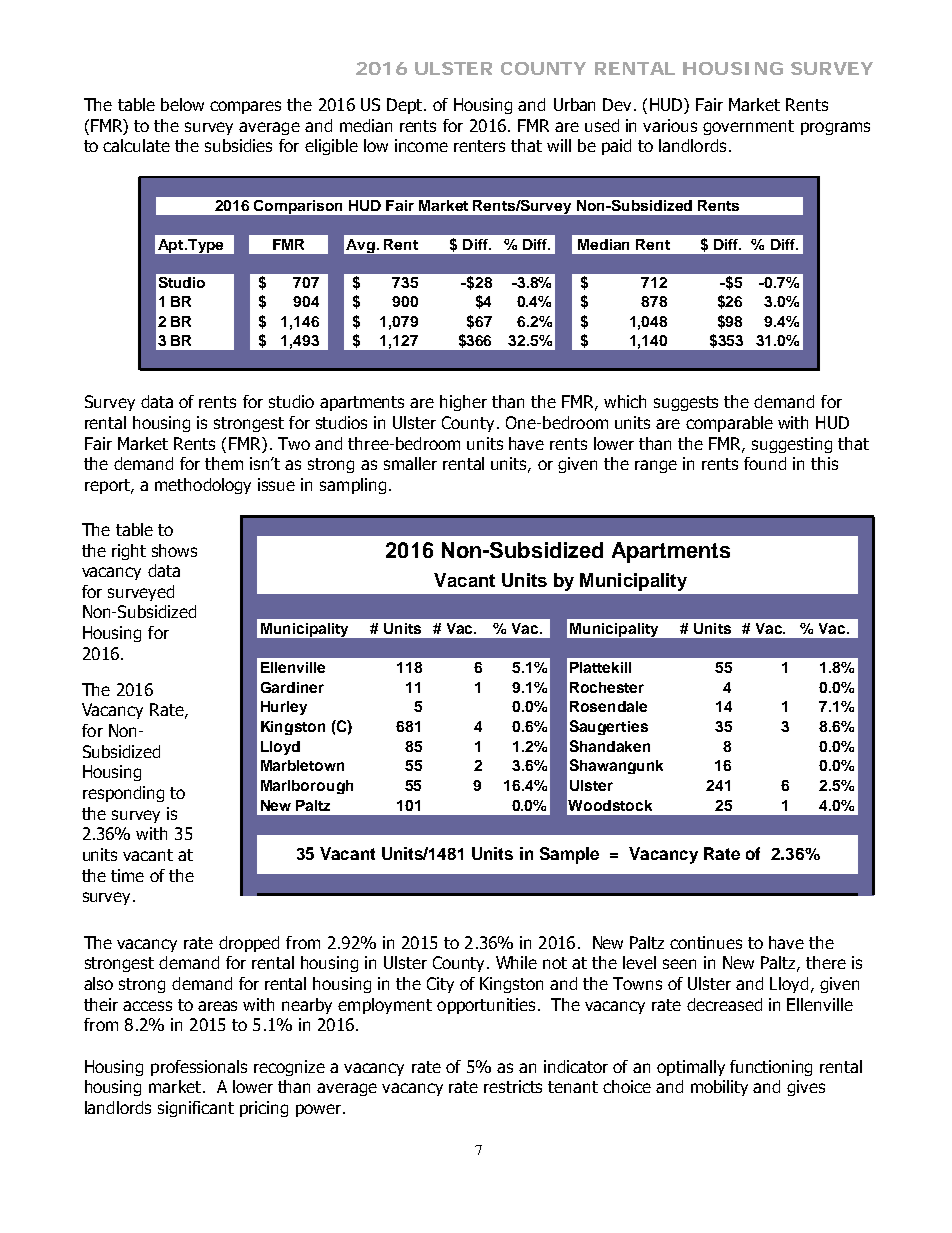  Describe the element at coordinates (607, 687) in the screenshot. I see `Rochester` at that location.
